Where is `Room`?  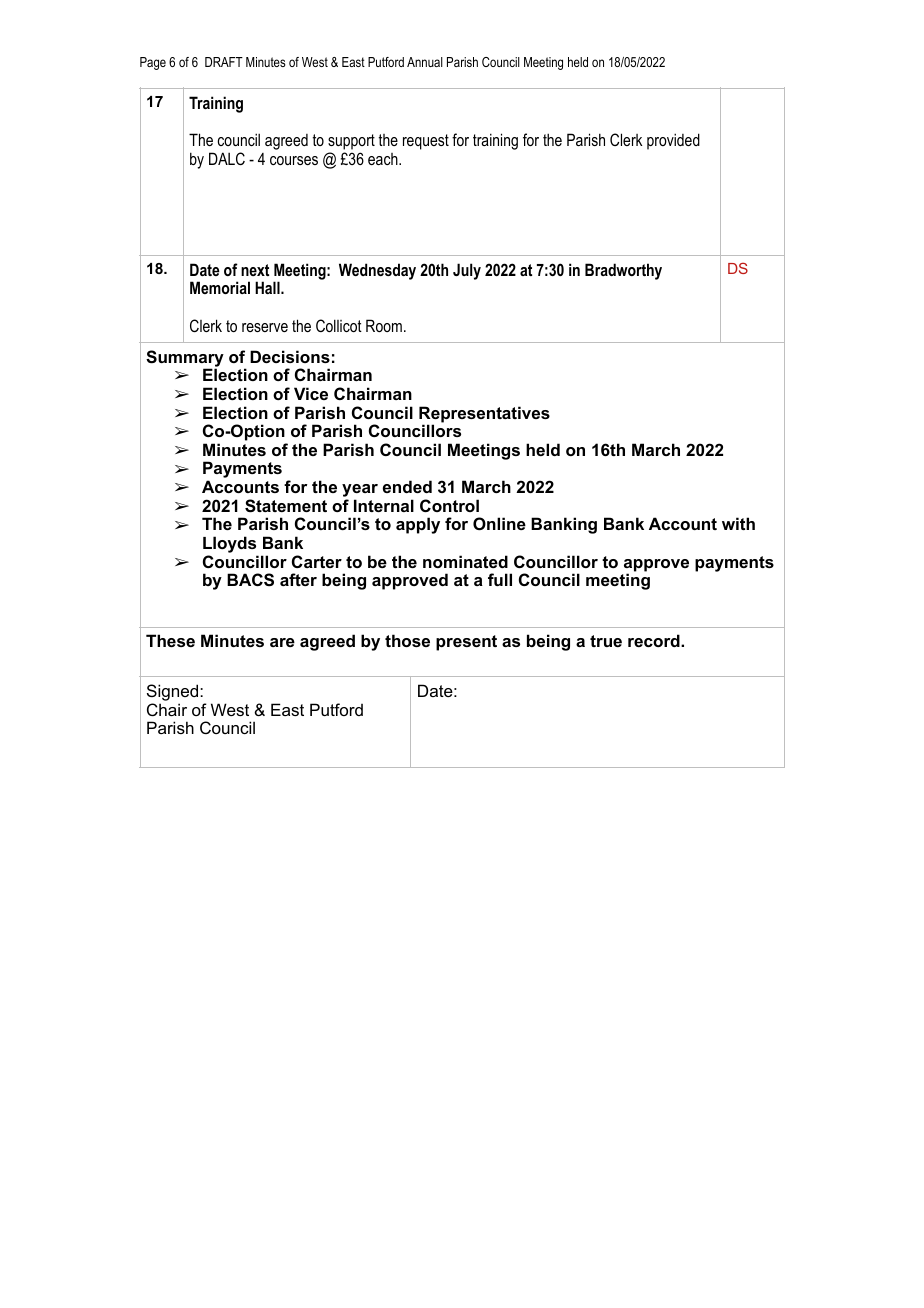 Room is located at coordinates (384, 325).
